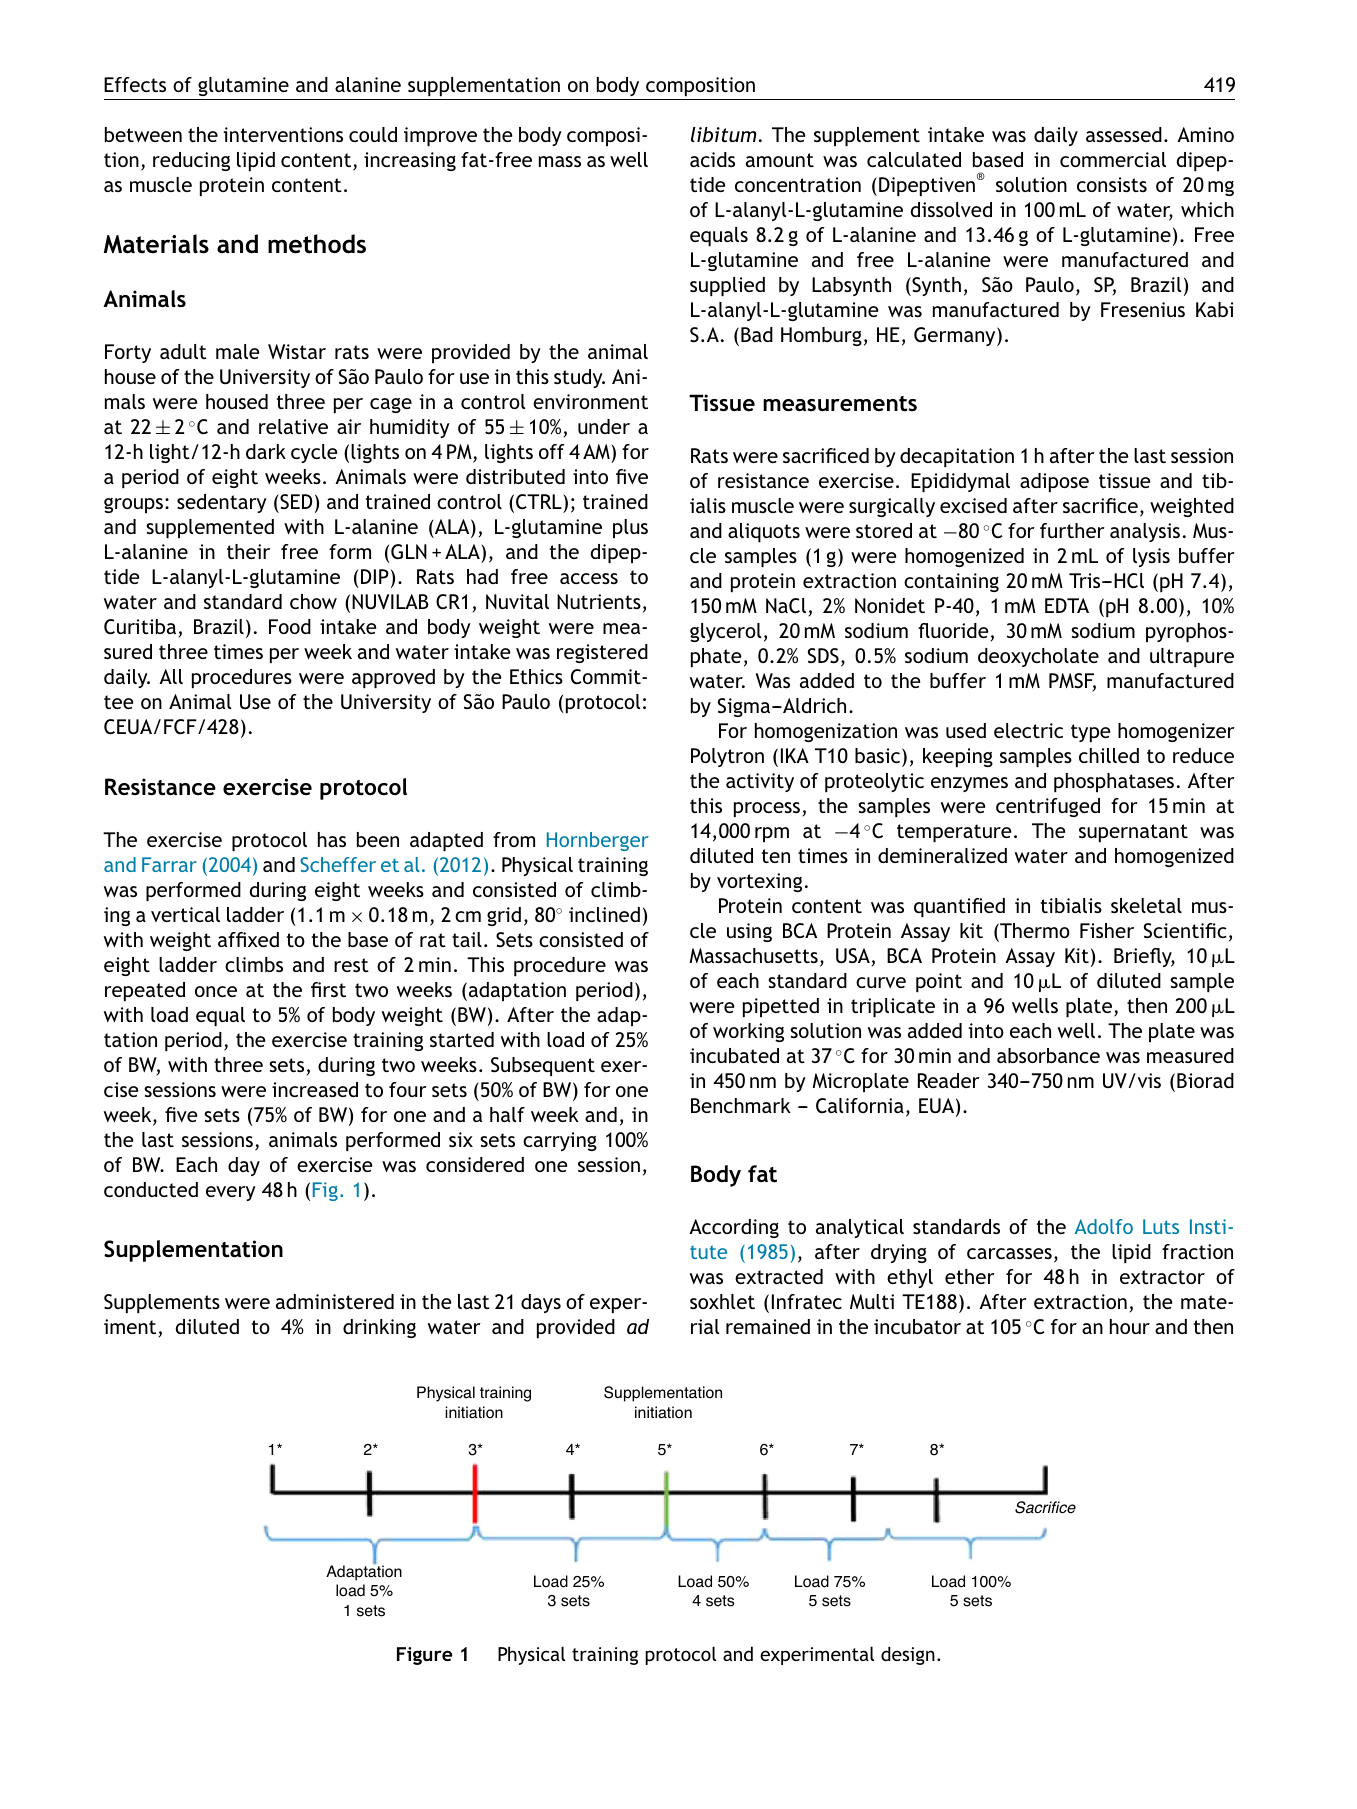 Image resolution: width=1357 pixels, height=1809 pixels. I want to click on increased, so click(315, 1089).
